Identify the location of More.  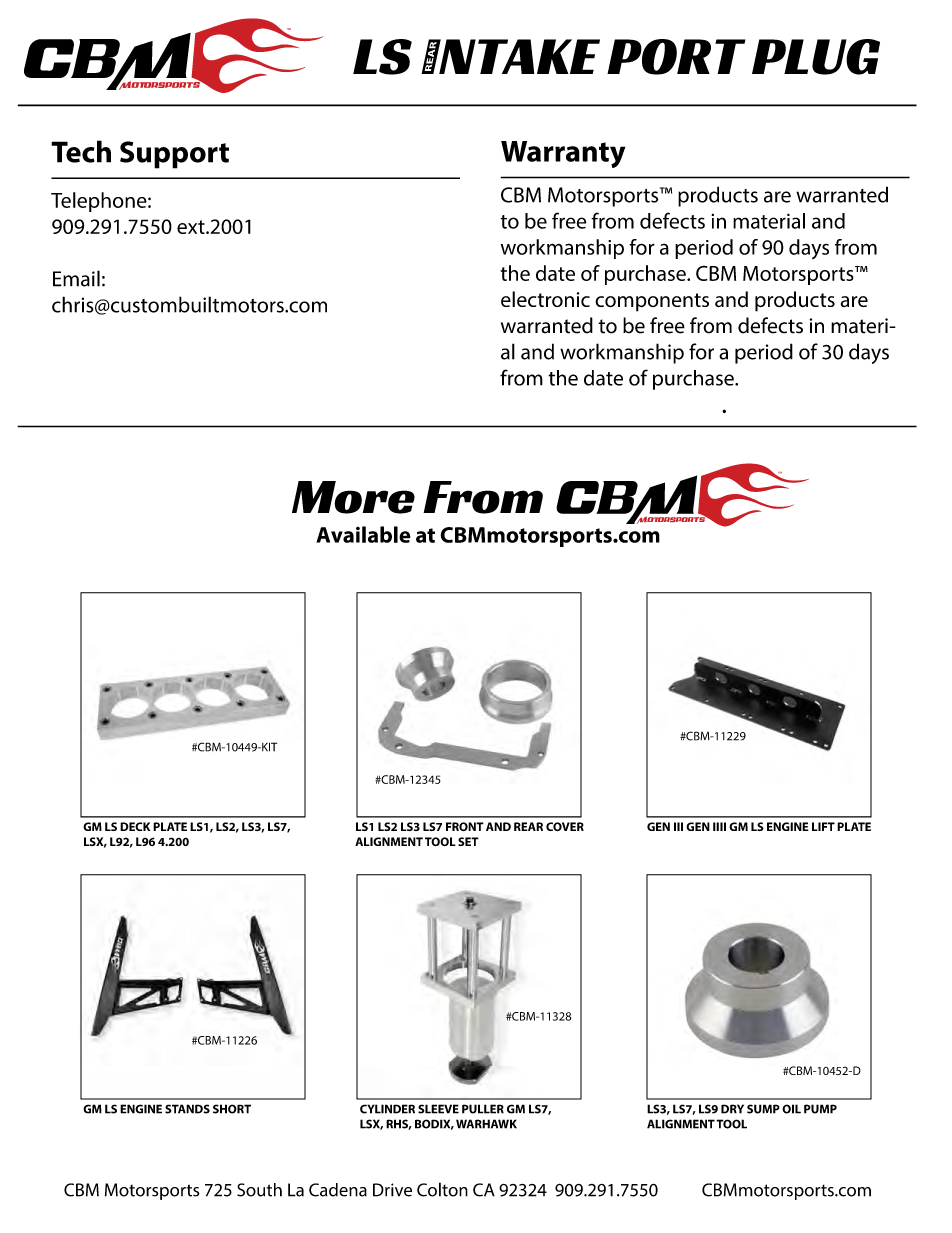
(353, 497).
